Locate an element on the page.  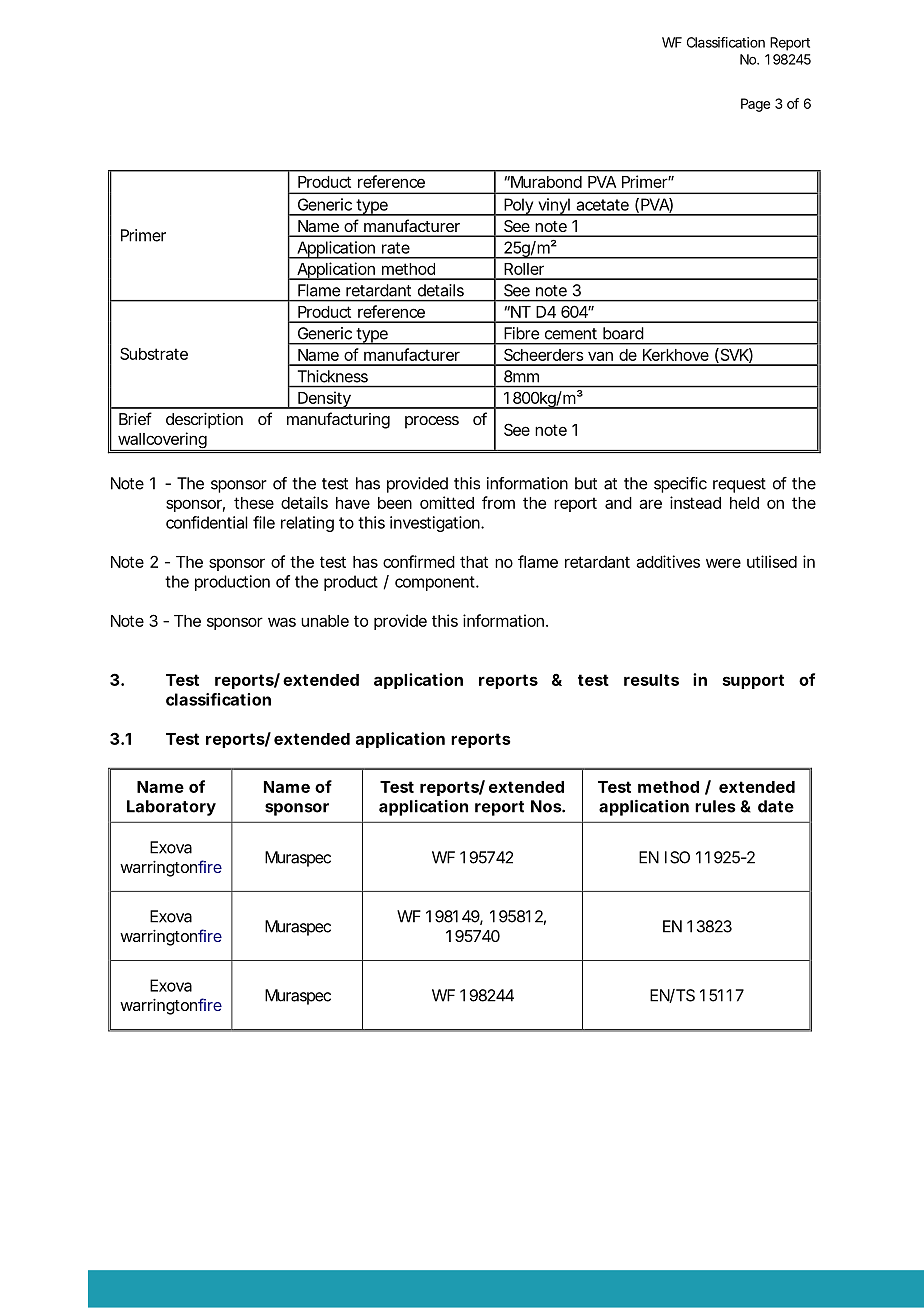
vinyl is located at coordinates (554, 207).
